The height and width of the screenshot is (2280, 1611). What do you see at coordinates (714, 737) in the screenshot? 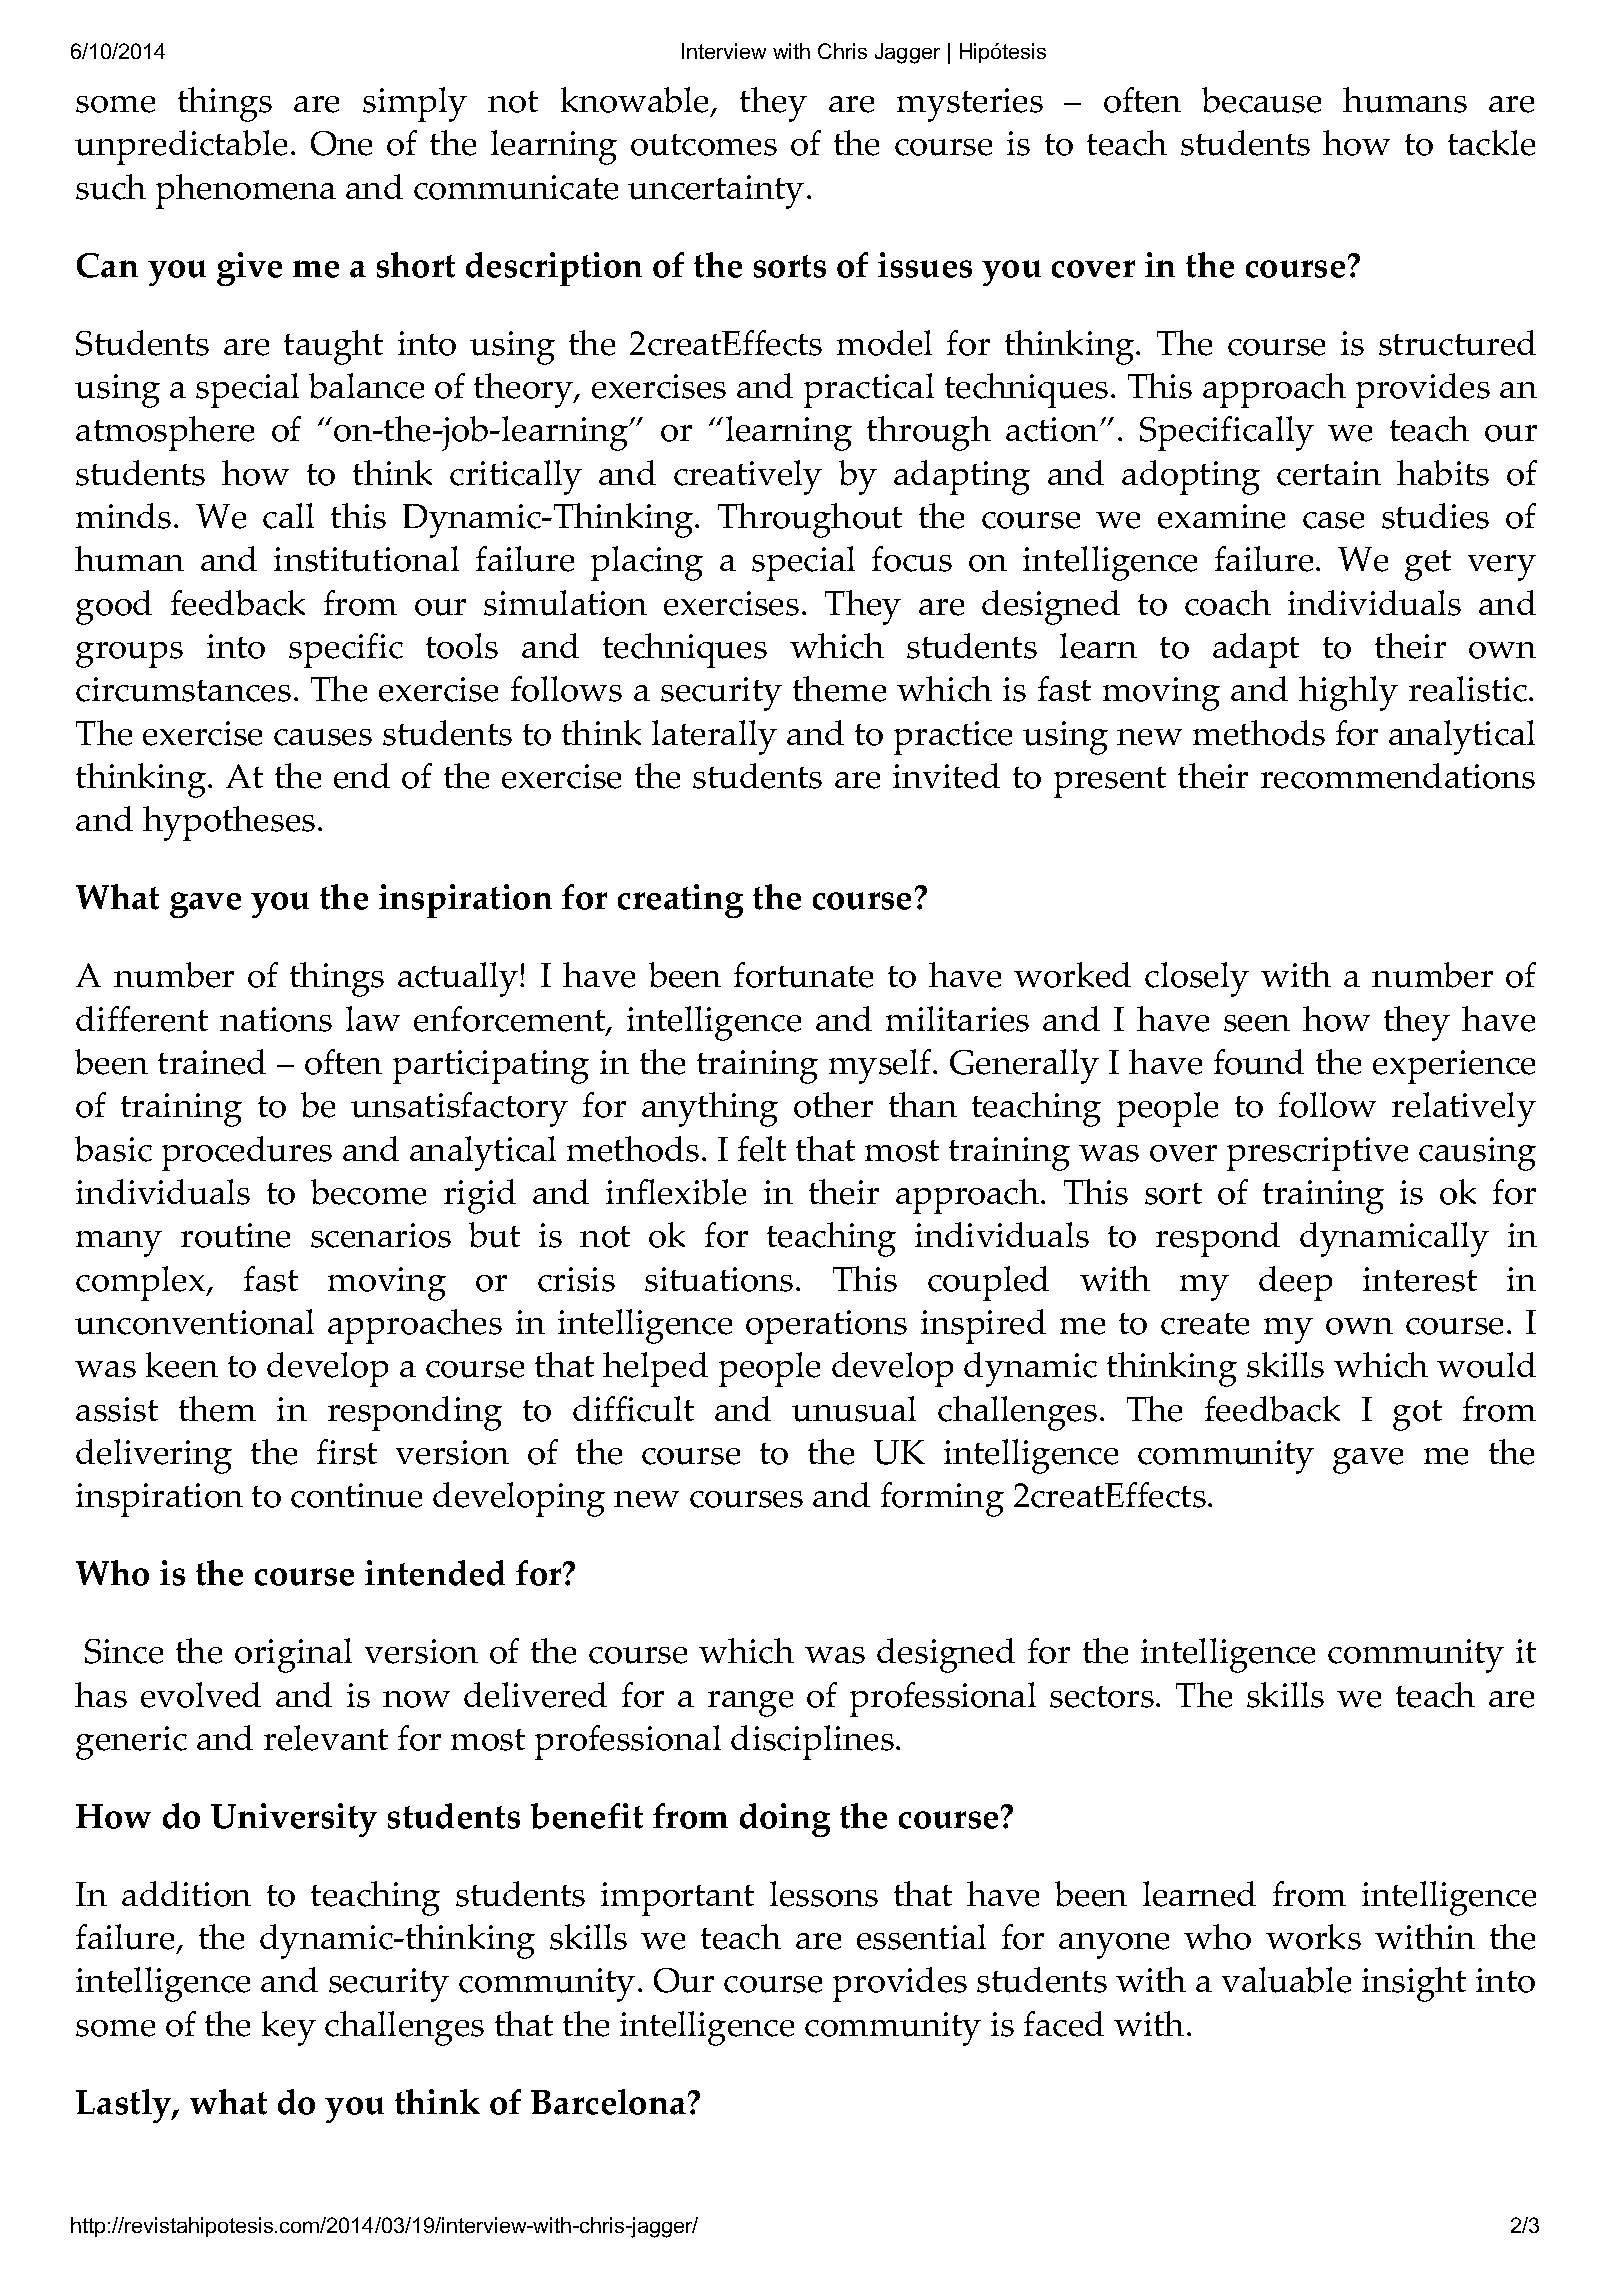
I see `laterally` at bounding box center [714, 737].
